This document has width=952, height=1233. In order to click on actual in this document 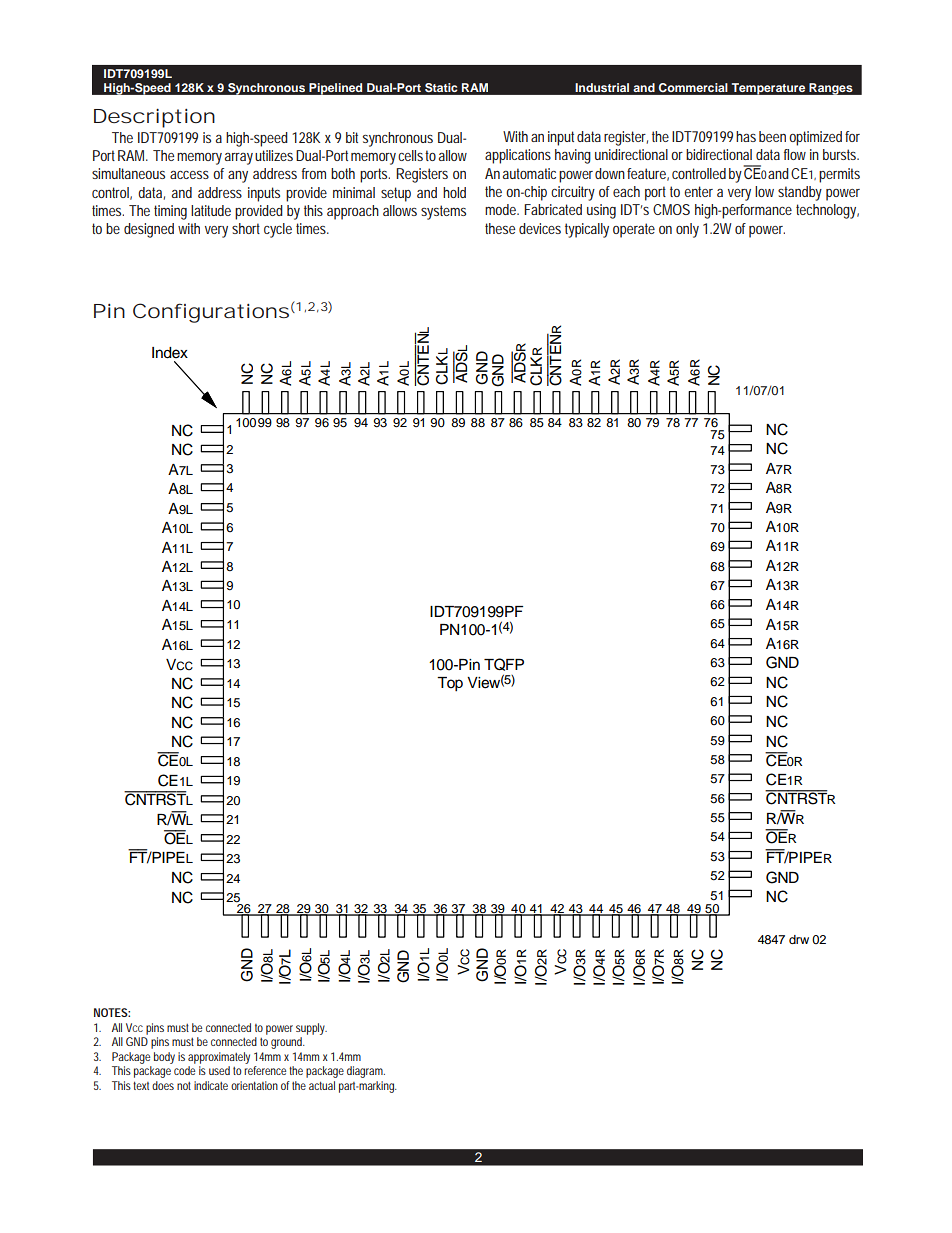, I will do `click(322, 1085)`.
